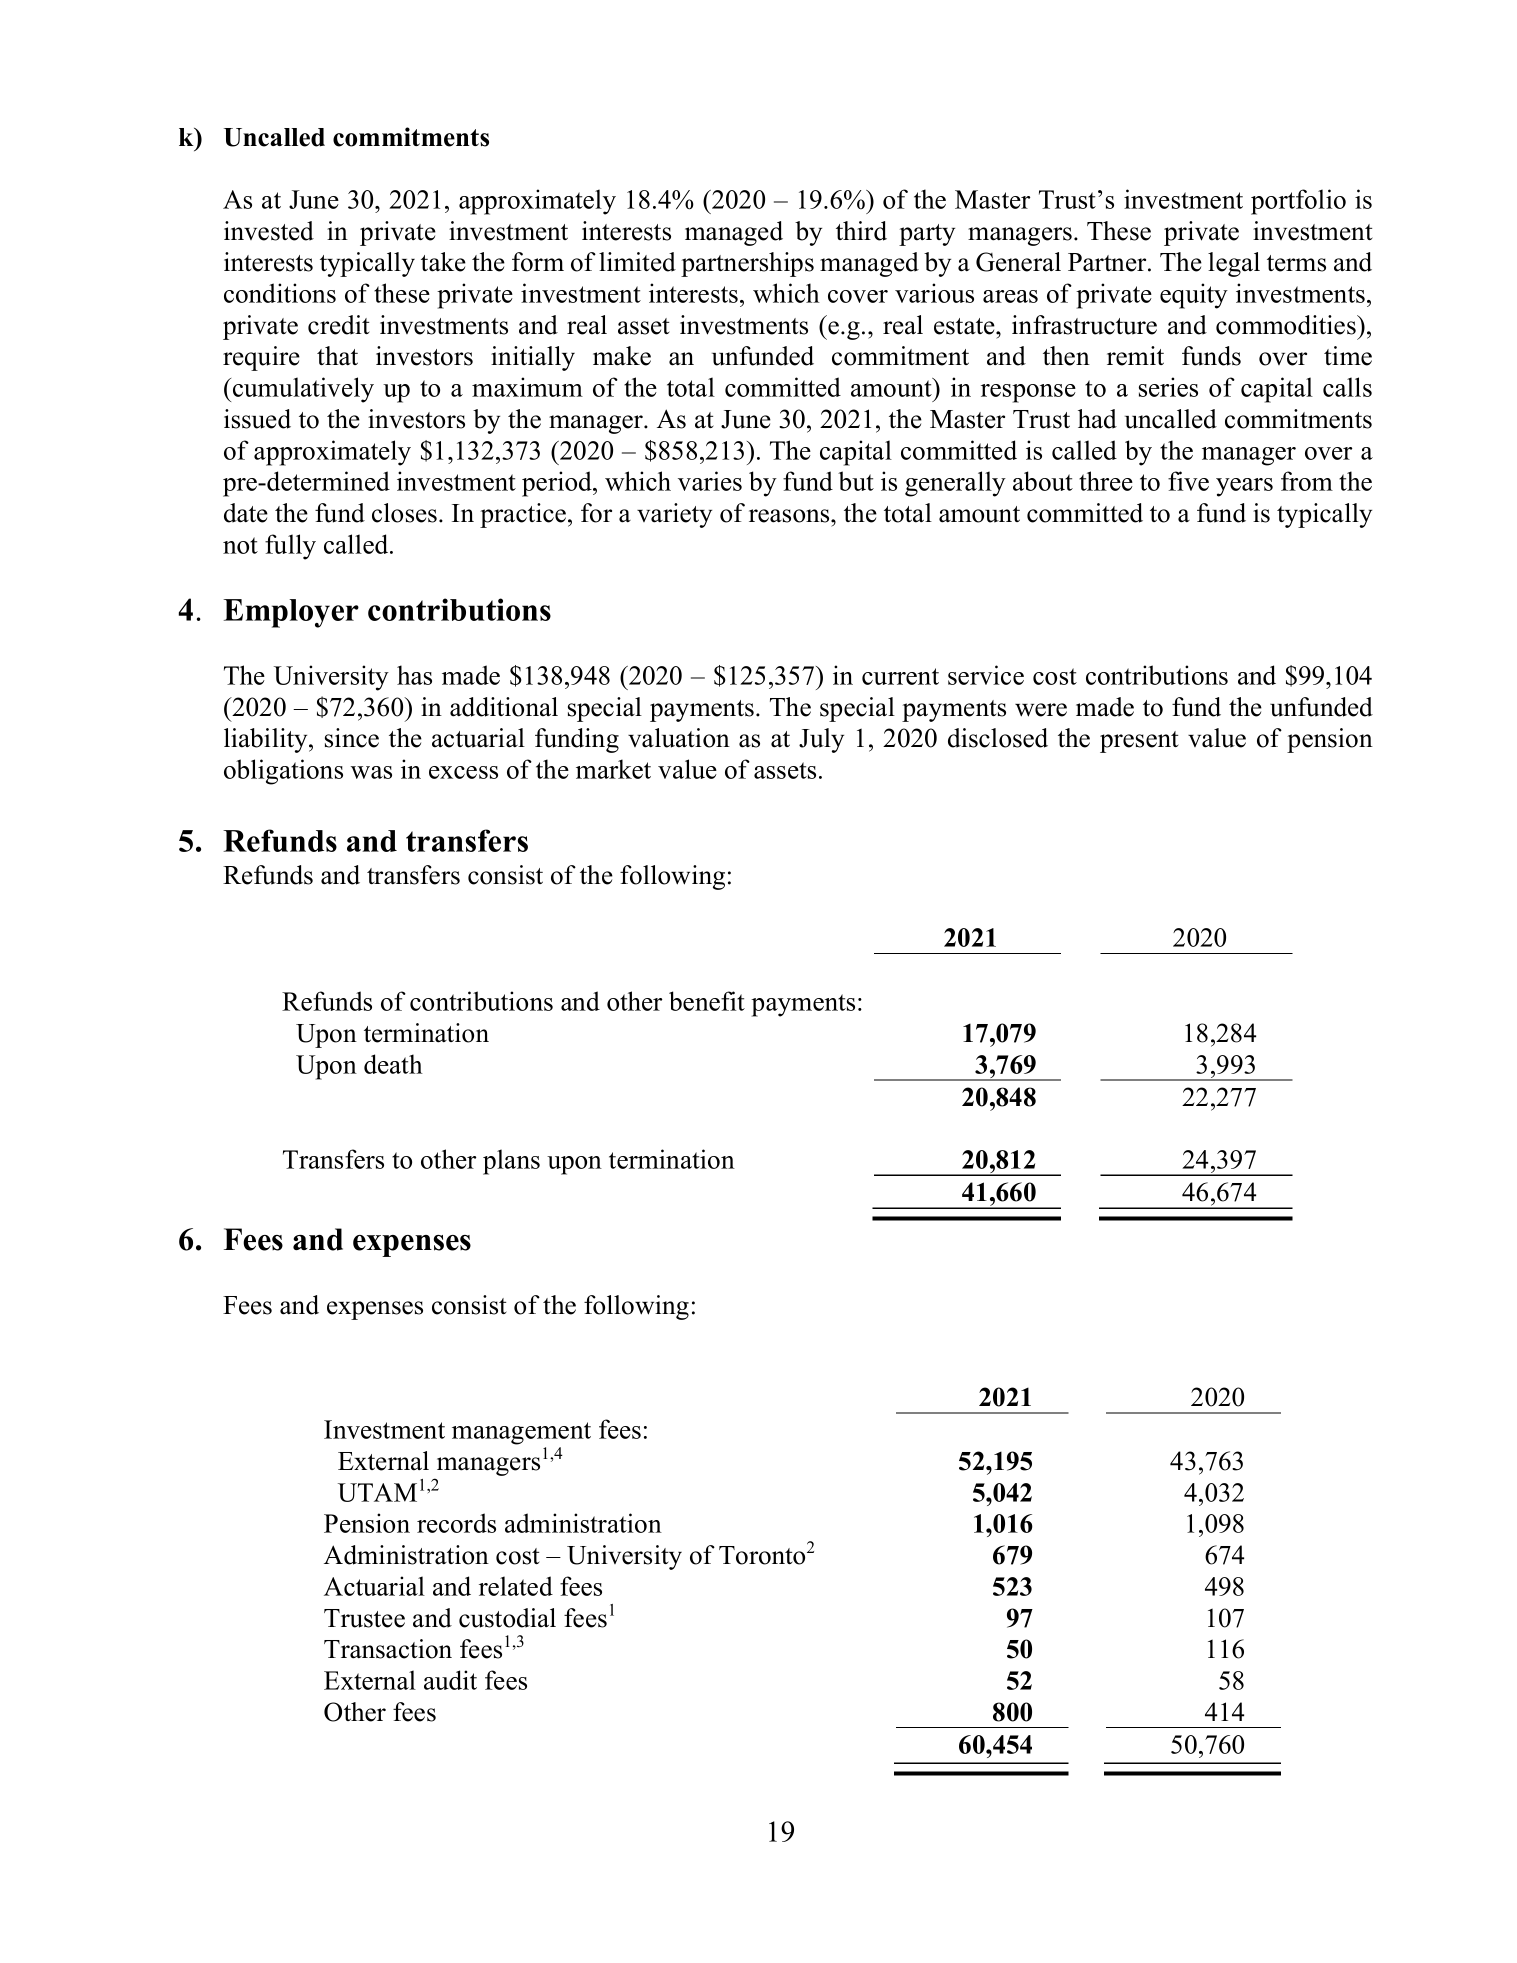 Image resolution: width=1517 pixels, height=1963 pixels. I want to click on present, so click(1139, 742).
